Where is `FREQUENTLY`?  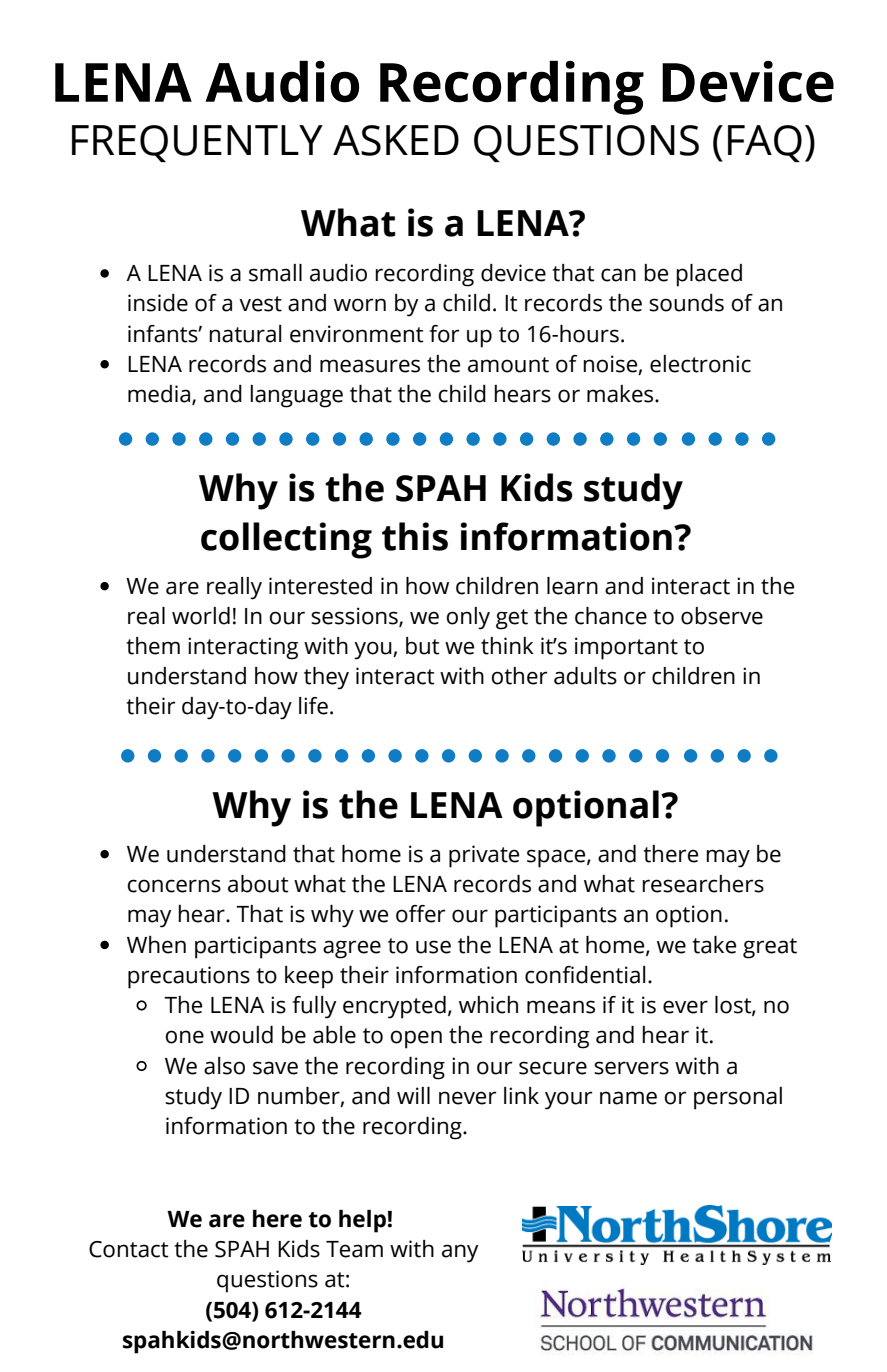 FREQUENTLY is located at coordinates (197, 143).
